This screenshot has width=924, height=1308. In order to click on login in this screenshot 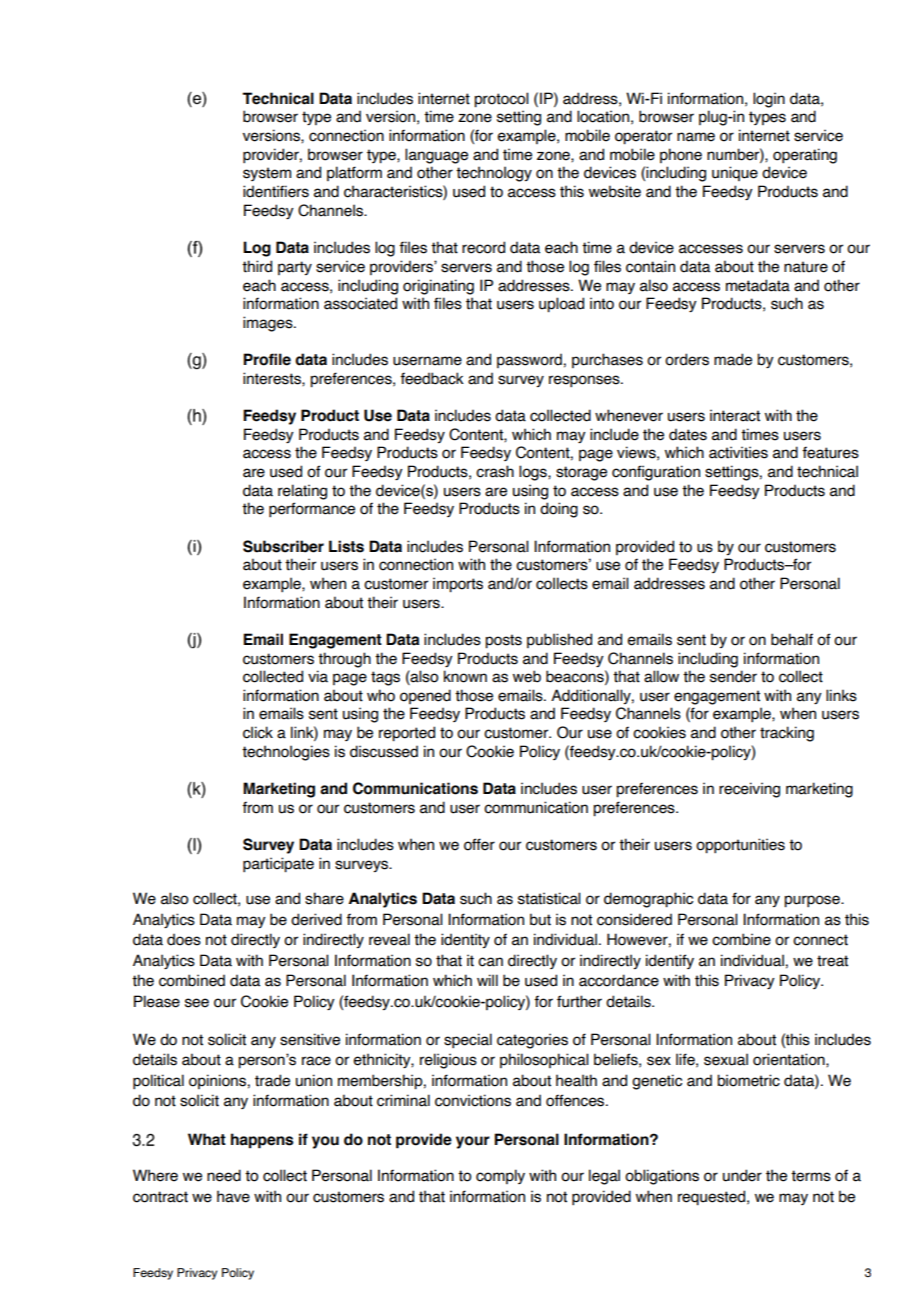, I will do `click(769, 100)`.
